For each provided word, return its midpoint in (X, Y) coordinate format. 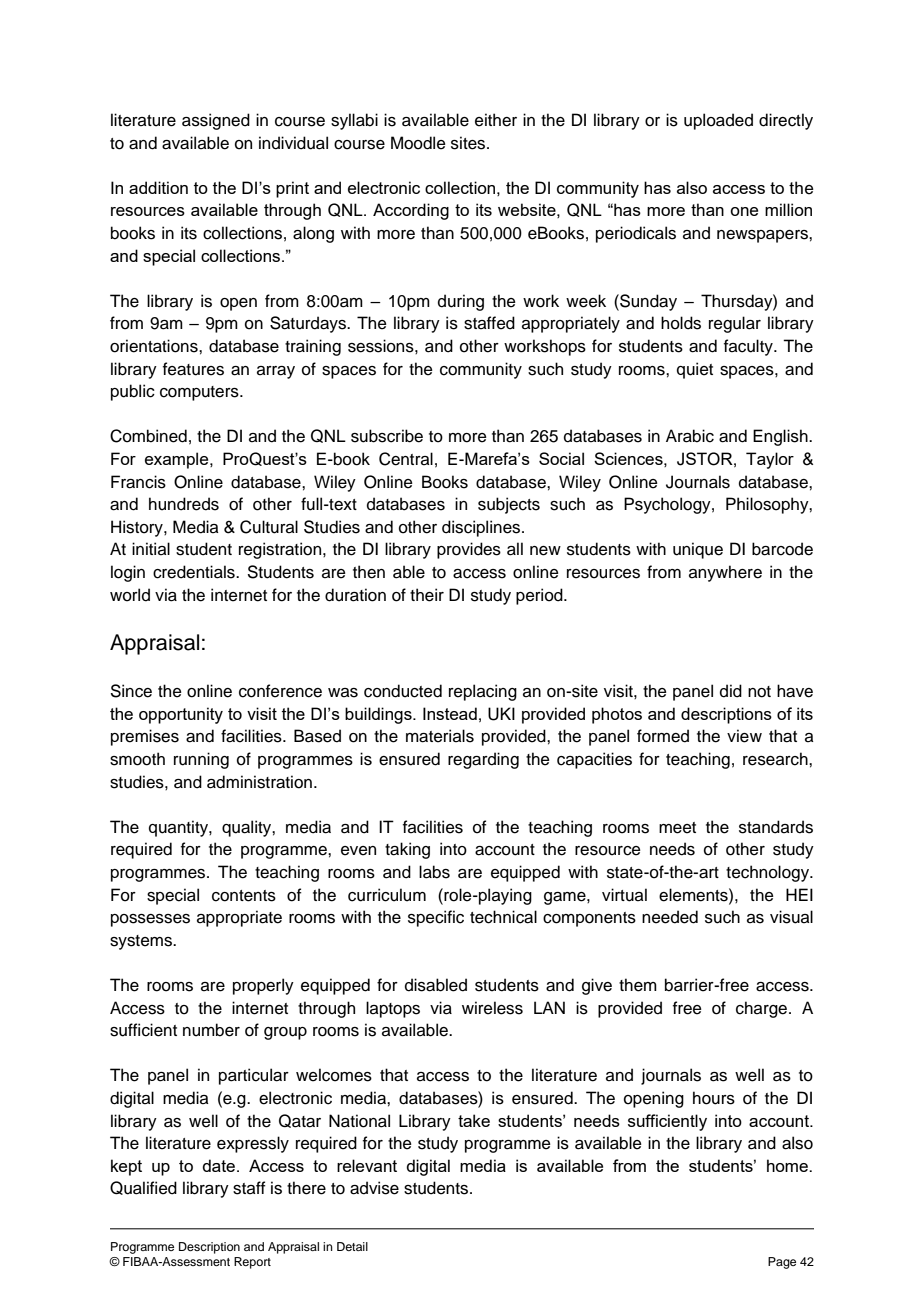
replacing (483, 692)
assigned (216, 121)
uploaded (718, 121)
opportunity (181, 715)
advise (374, 1188)
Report (252, 1263)
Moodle (418, 143)
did (731, 691)
